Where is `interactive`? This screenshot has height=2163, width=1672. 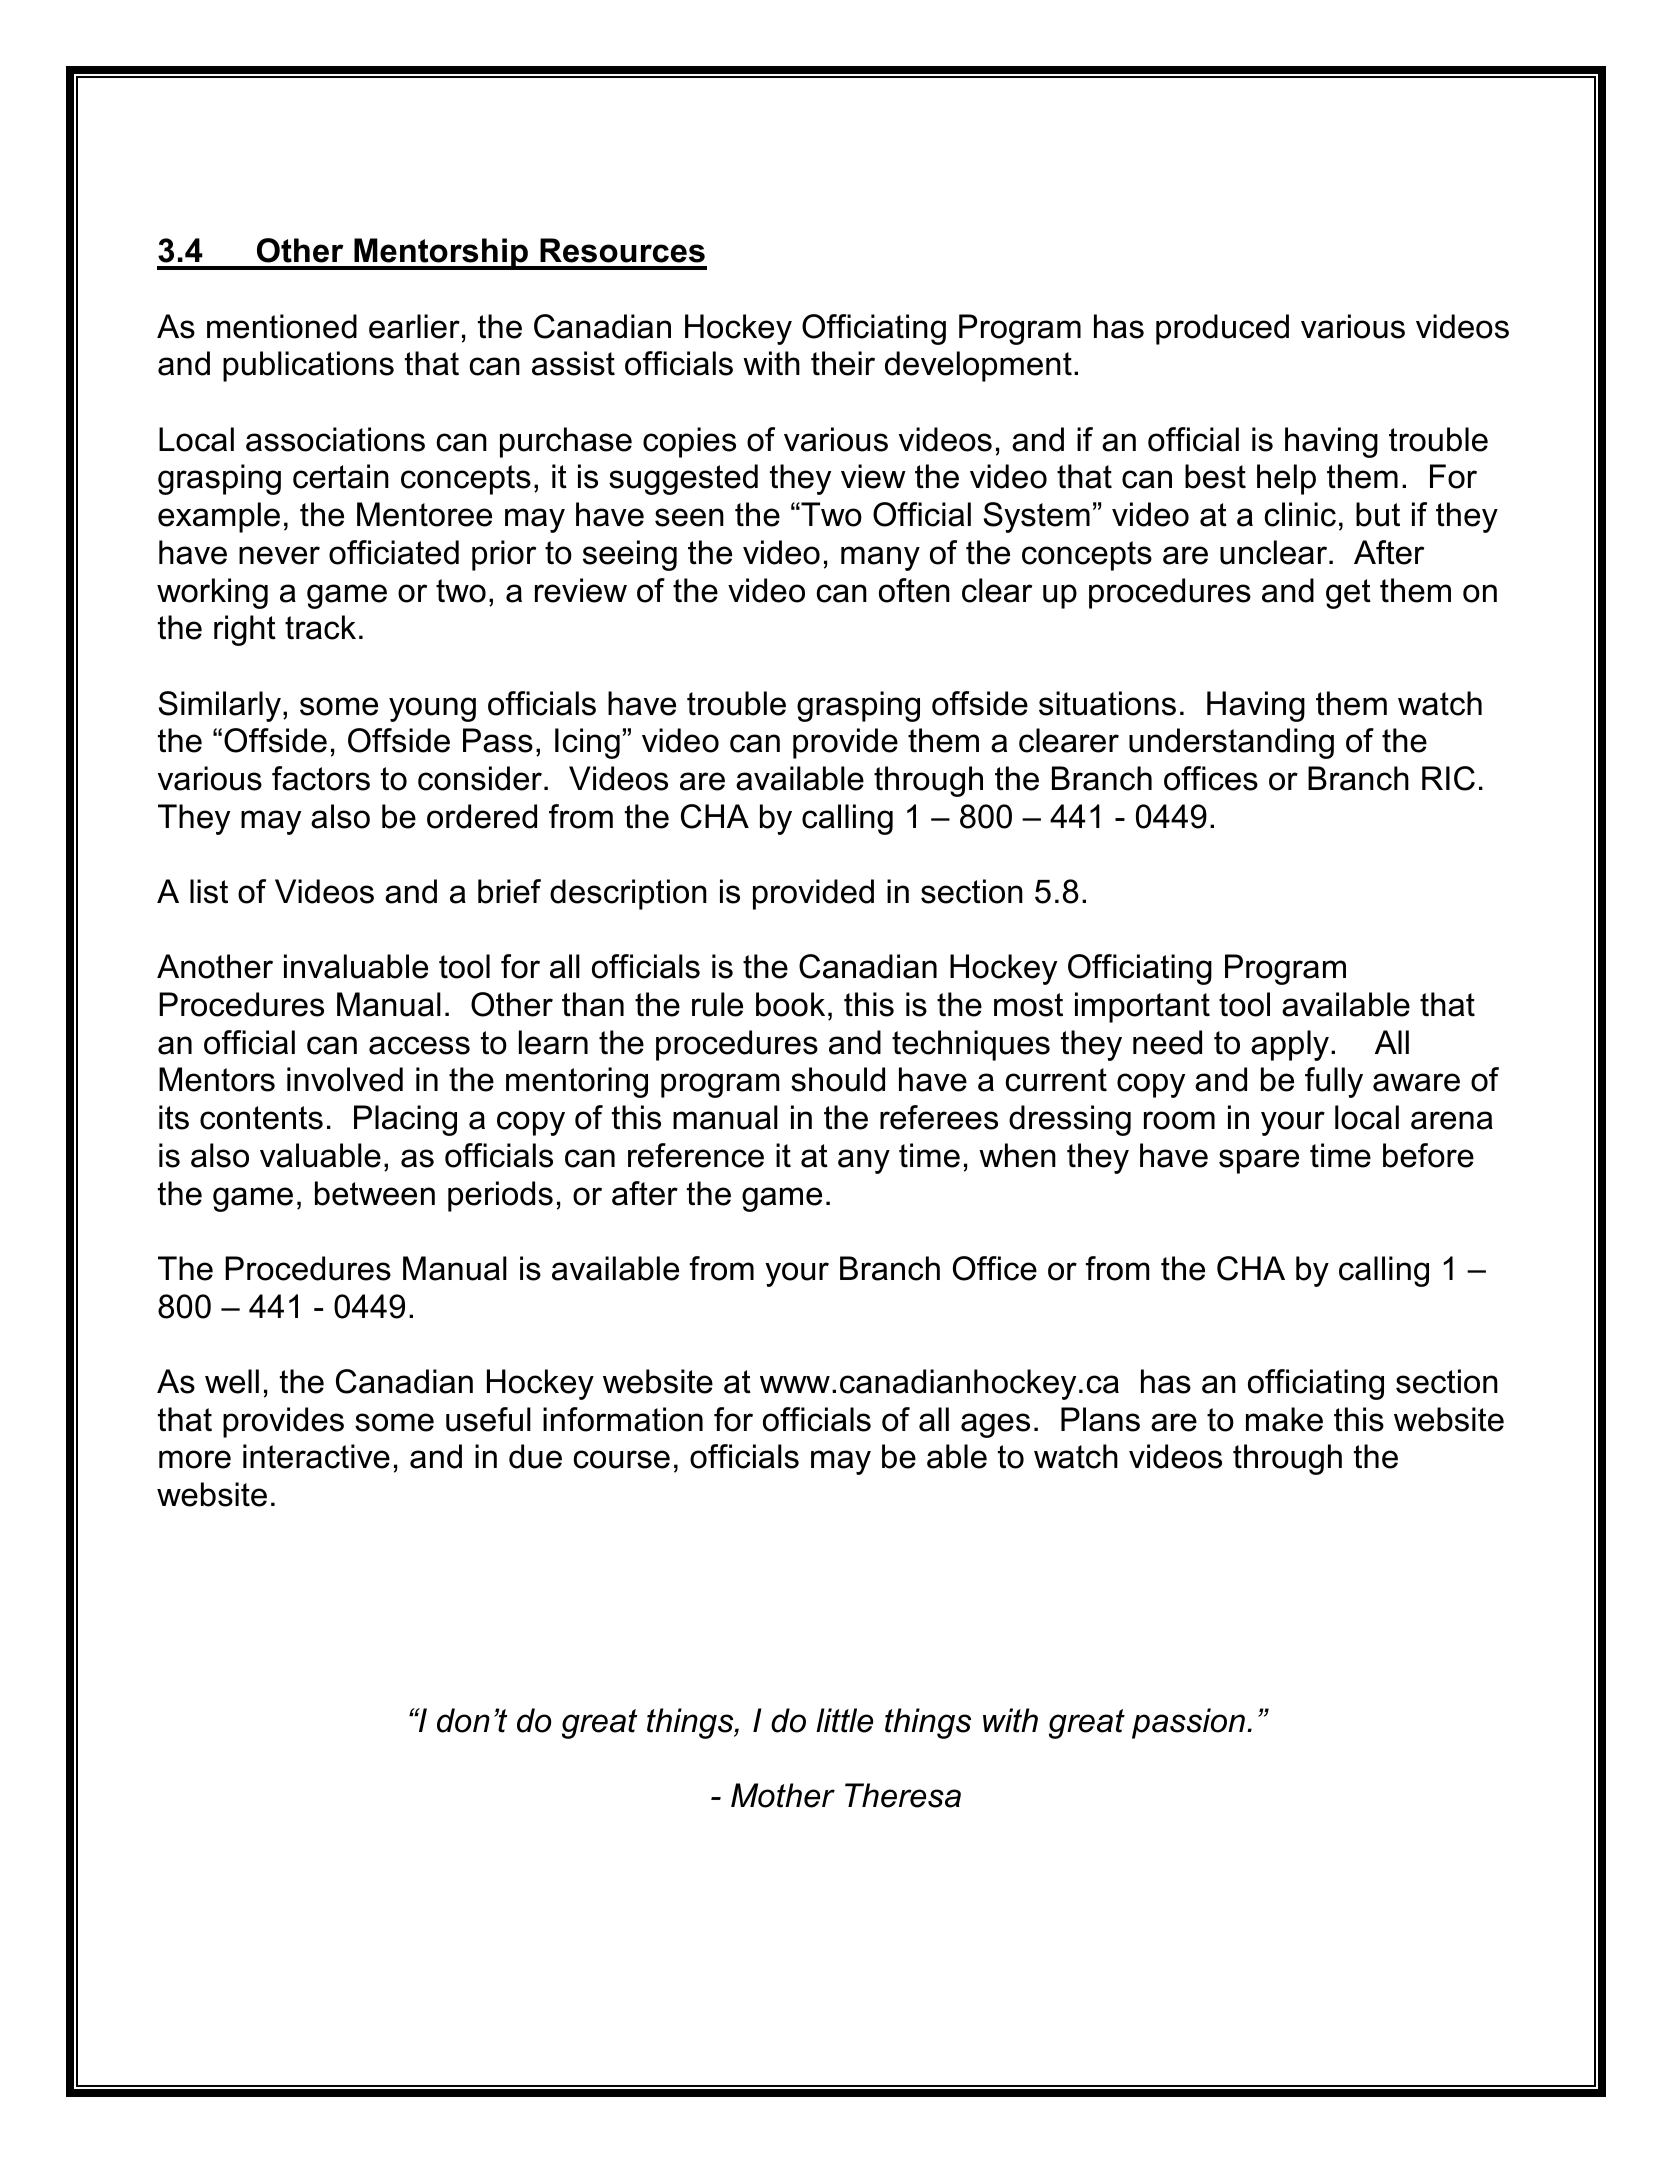 interactive is located at coordinates (316, 1456).
